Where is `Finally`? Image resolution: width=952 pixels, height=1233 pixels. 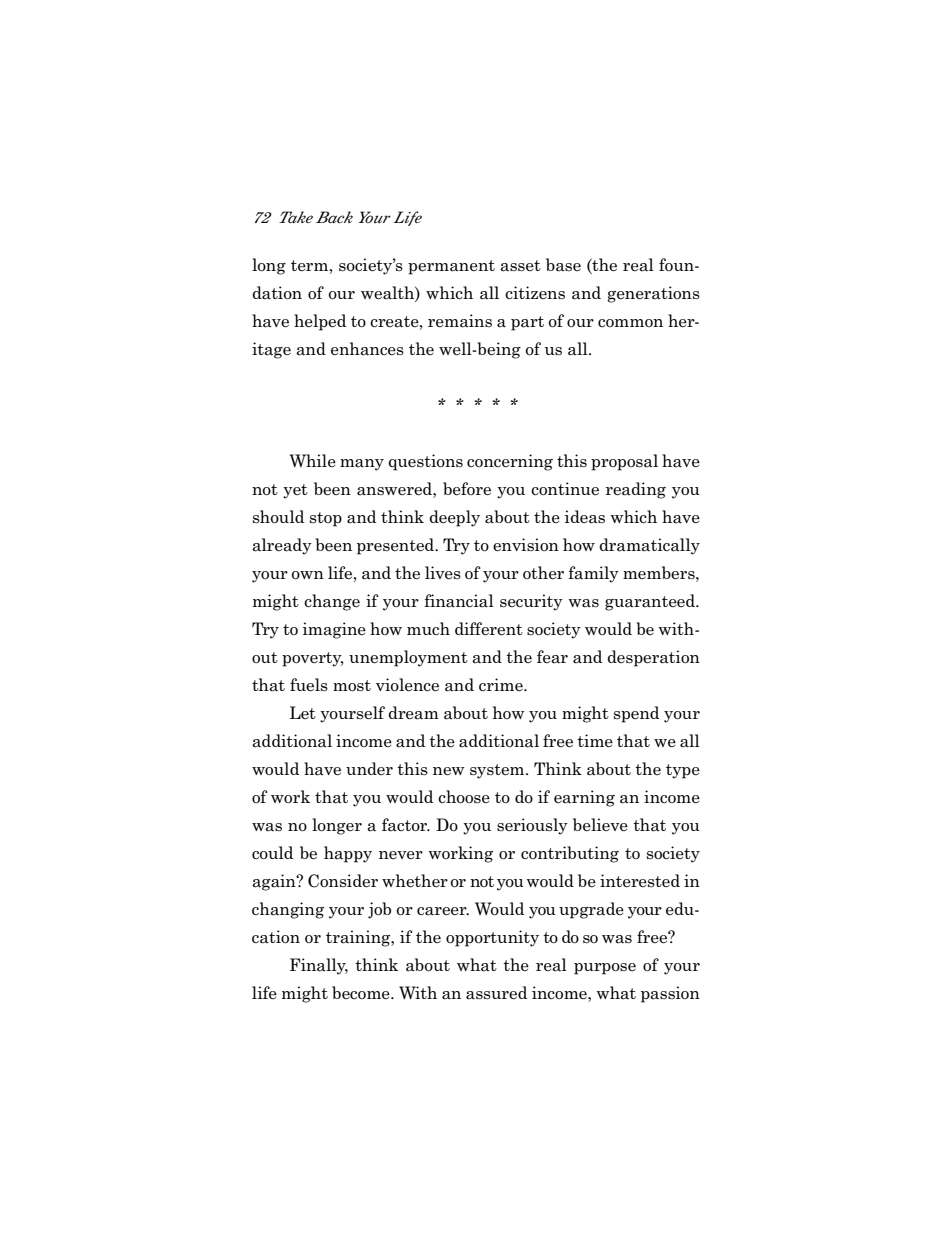 Finally is located at coordinates (319, 966).
